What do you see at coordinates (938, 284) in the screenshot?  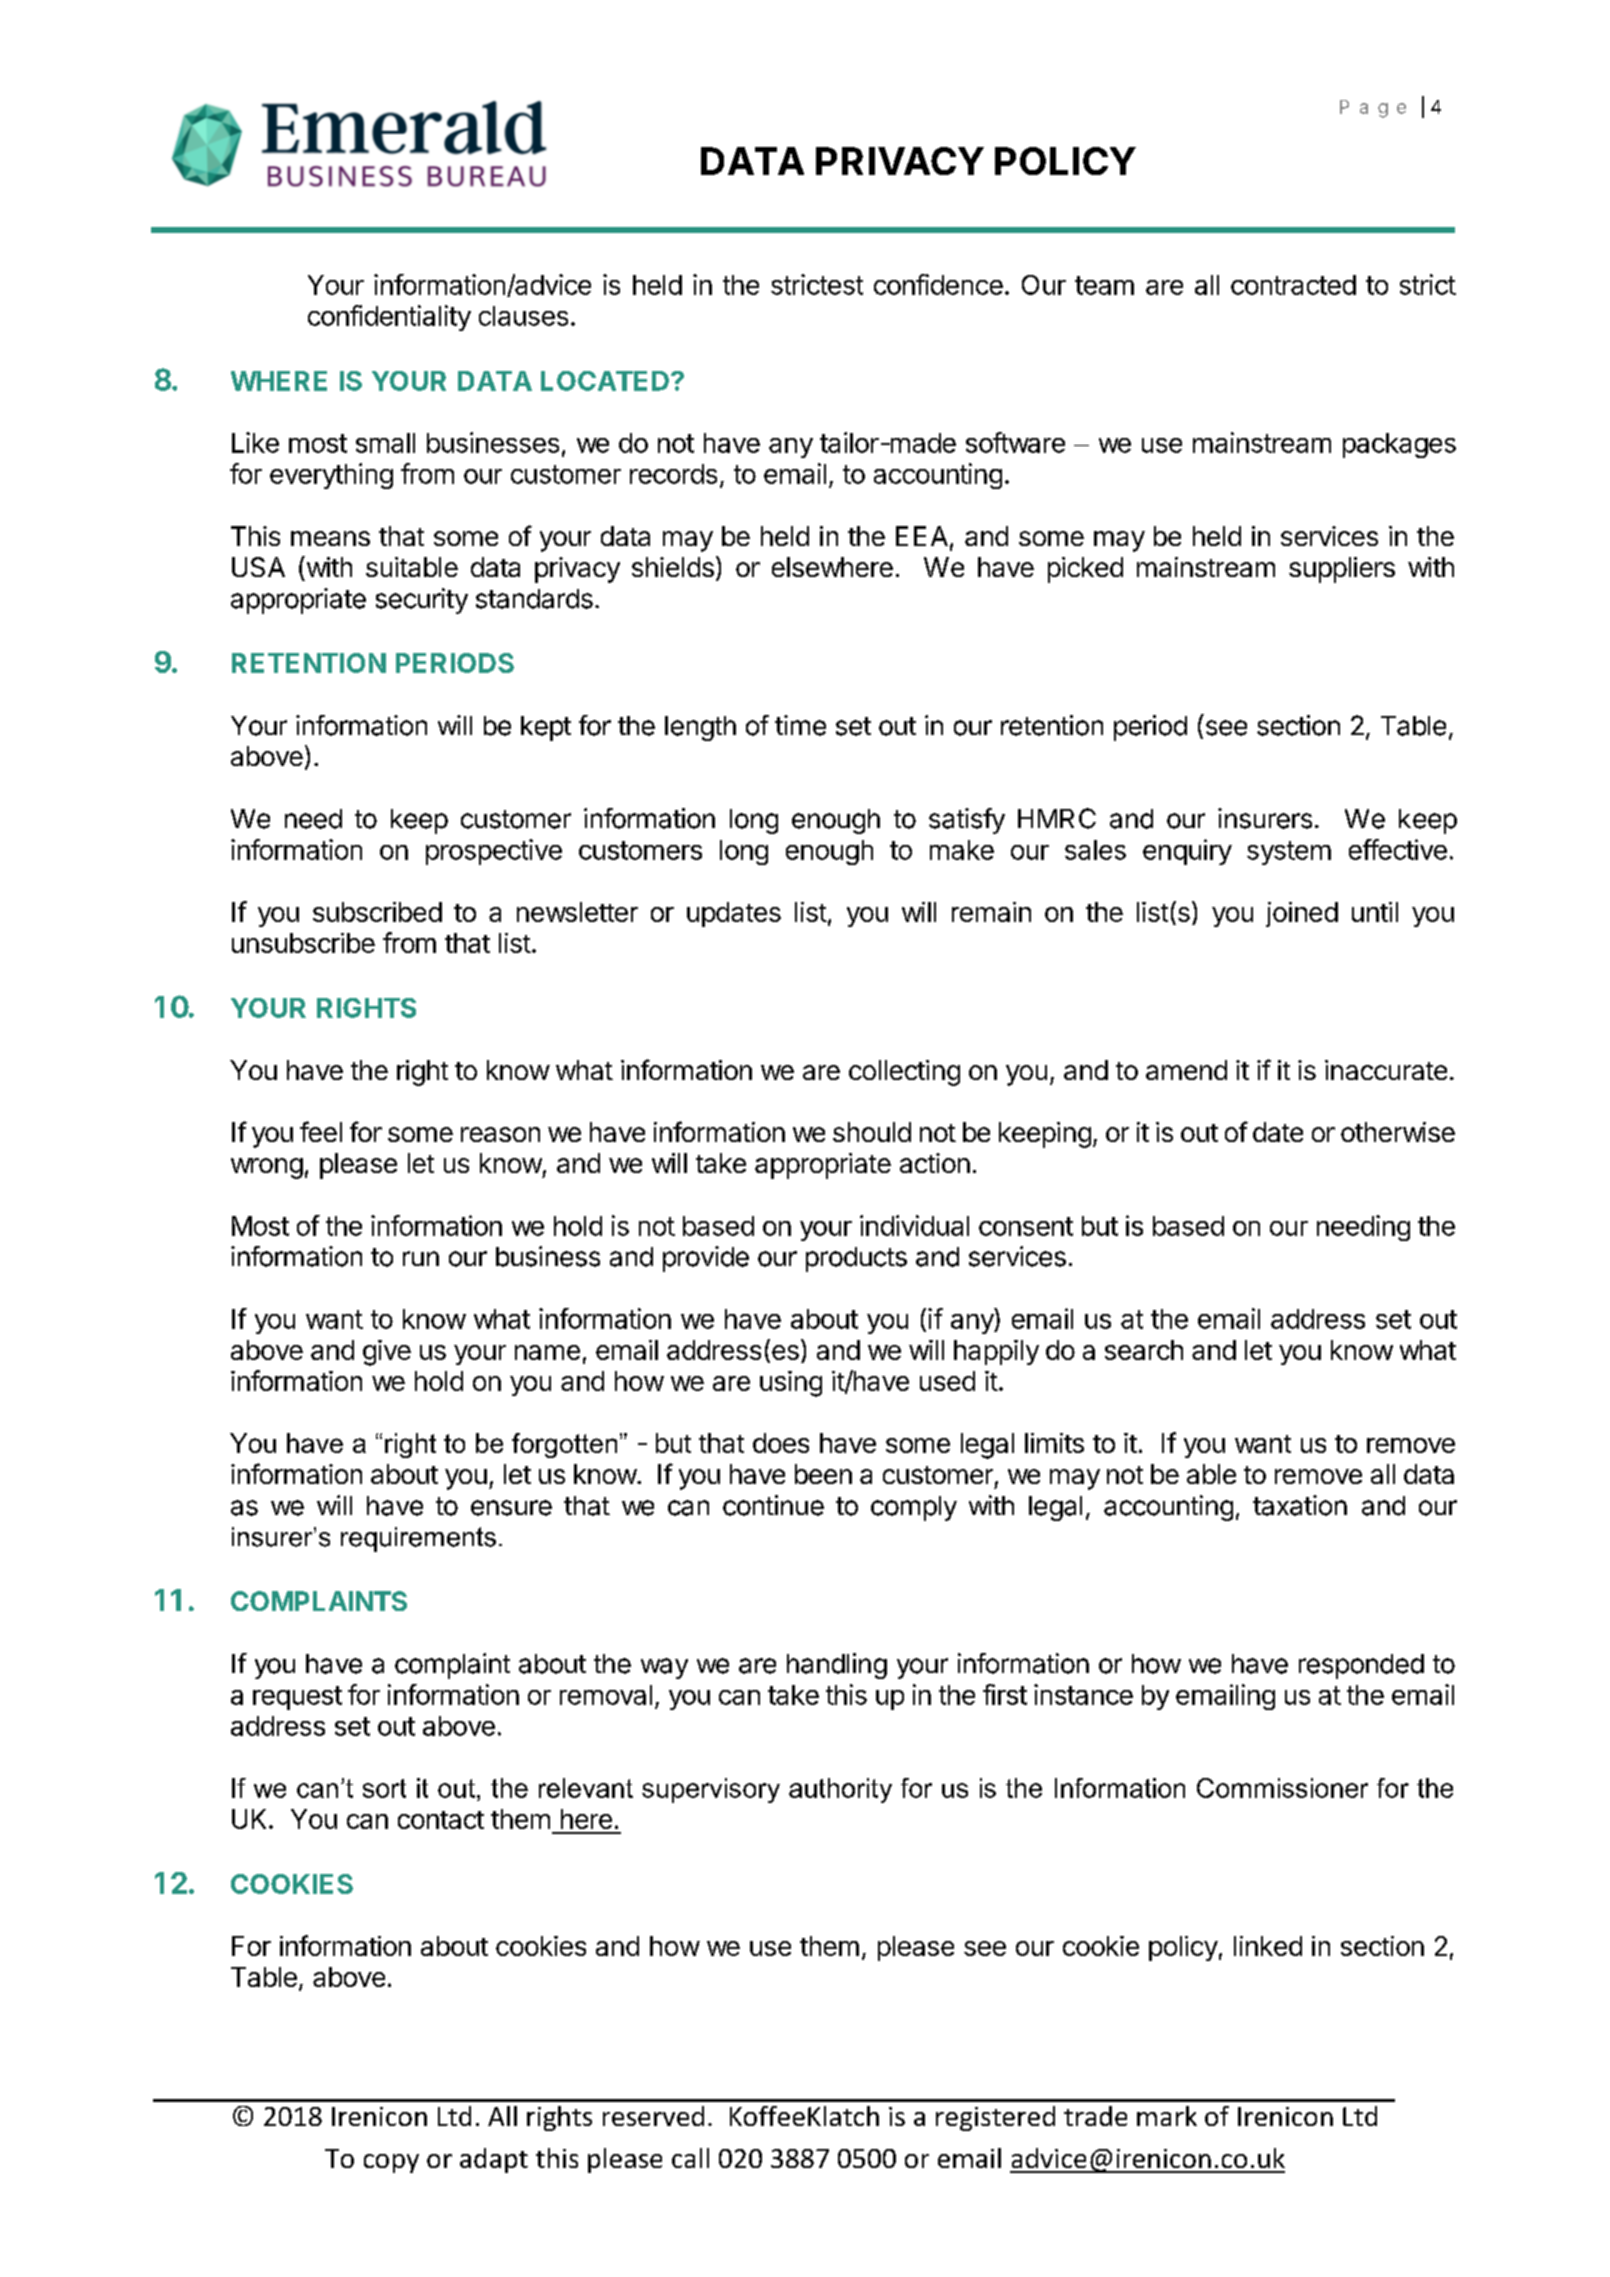 I see `confidence` at bounding box center [938, 284].
